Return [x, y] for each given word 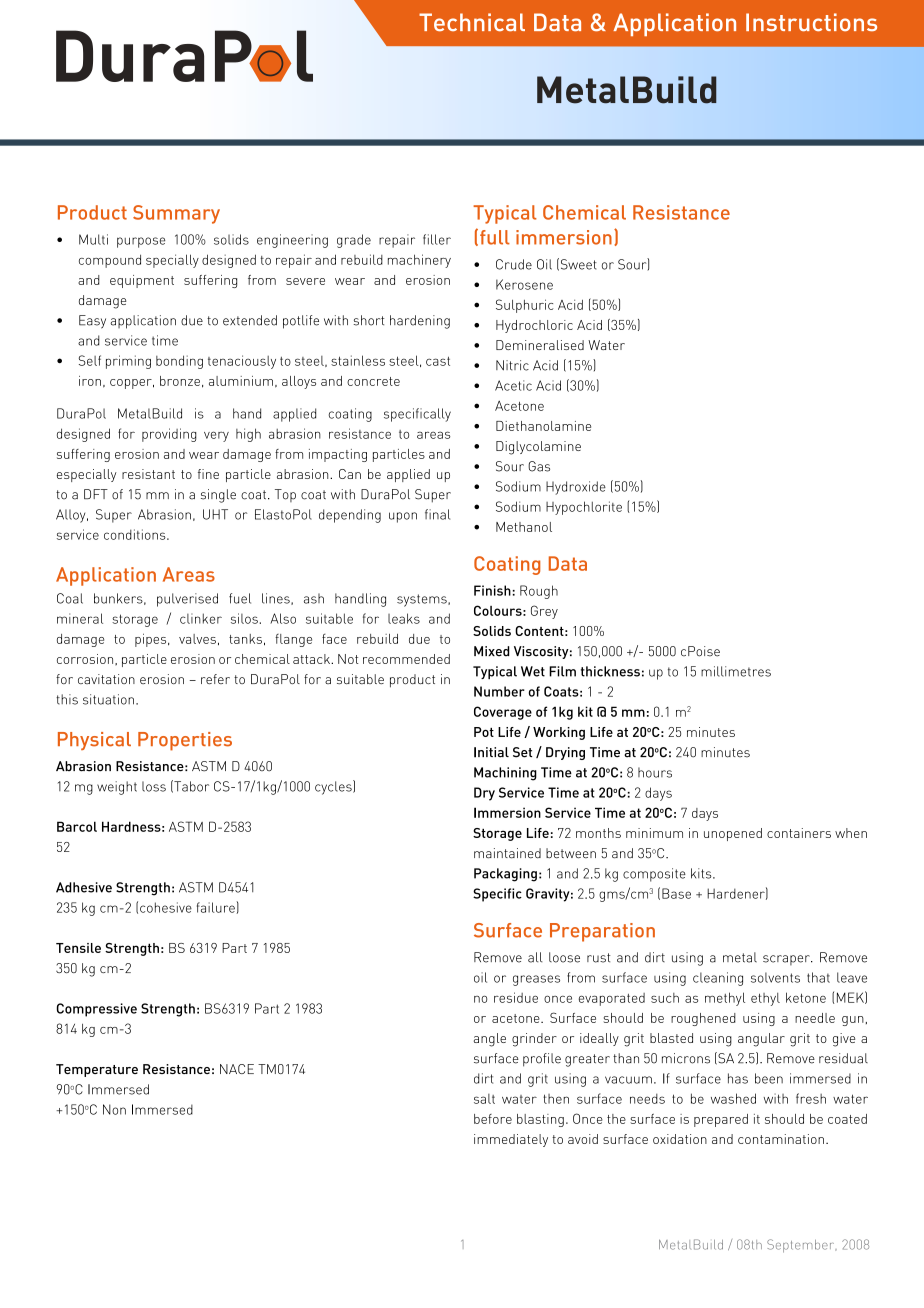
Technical [472, 22]
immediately [511, 1140]
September [802, 1246]
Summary [176, 214]
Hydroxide [576, 488]
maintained [507, 853]
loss [154, 786]
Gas [539, 466]
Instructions [811, 22]
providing [169, 435]
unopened [733, 834]
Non [114, 1109]
